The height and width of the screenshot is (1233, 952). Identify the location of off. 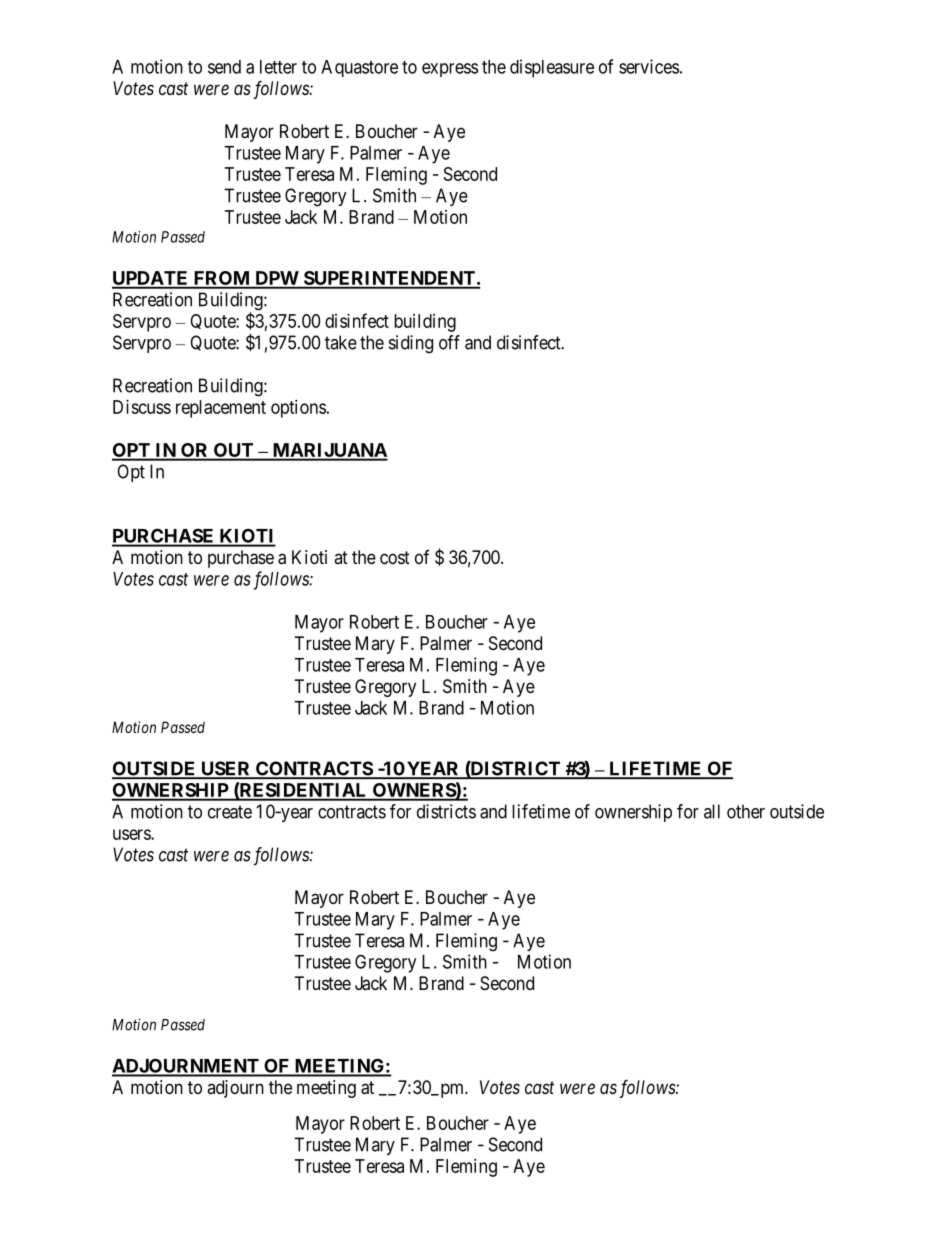
(449, 342).
